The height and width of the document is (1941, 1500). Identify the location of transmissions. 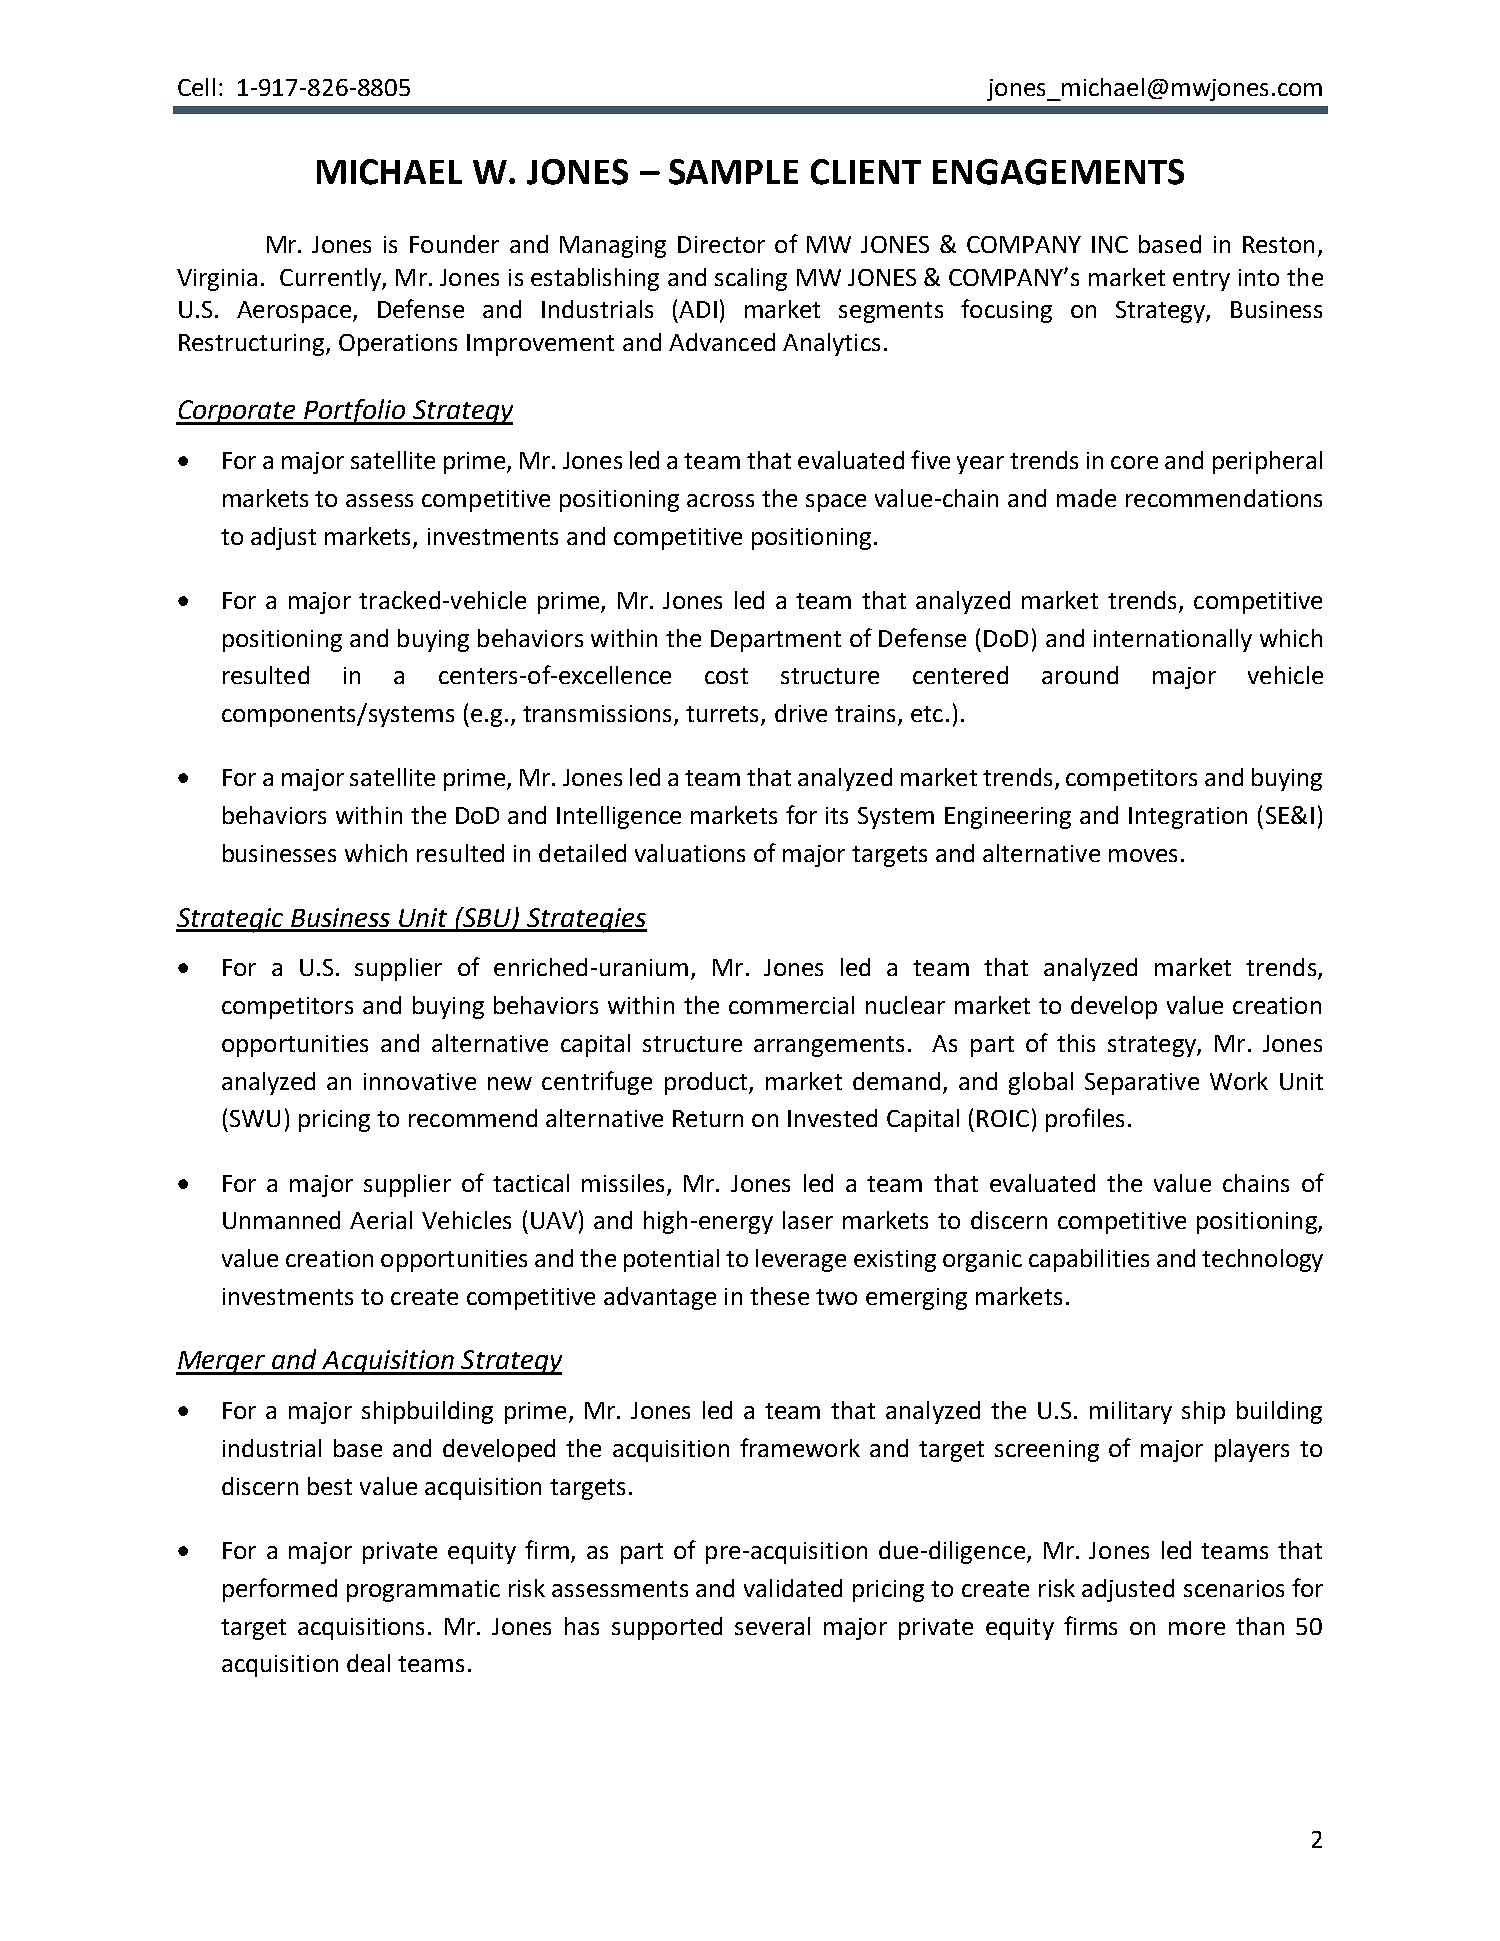
(597, 713).
